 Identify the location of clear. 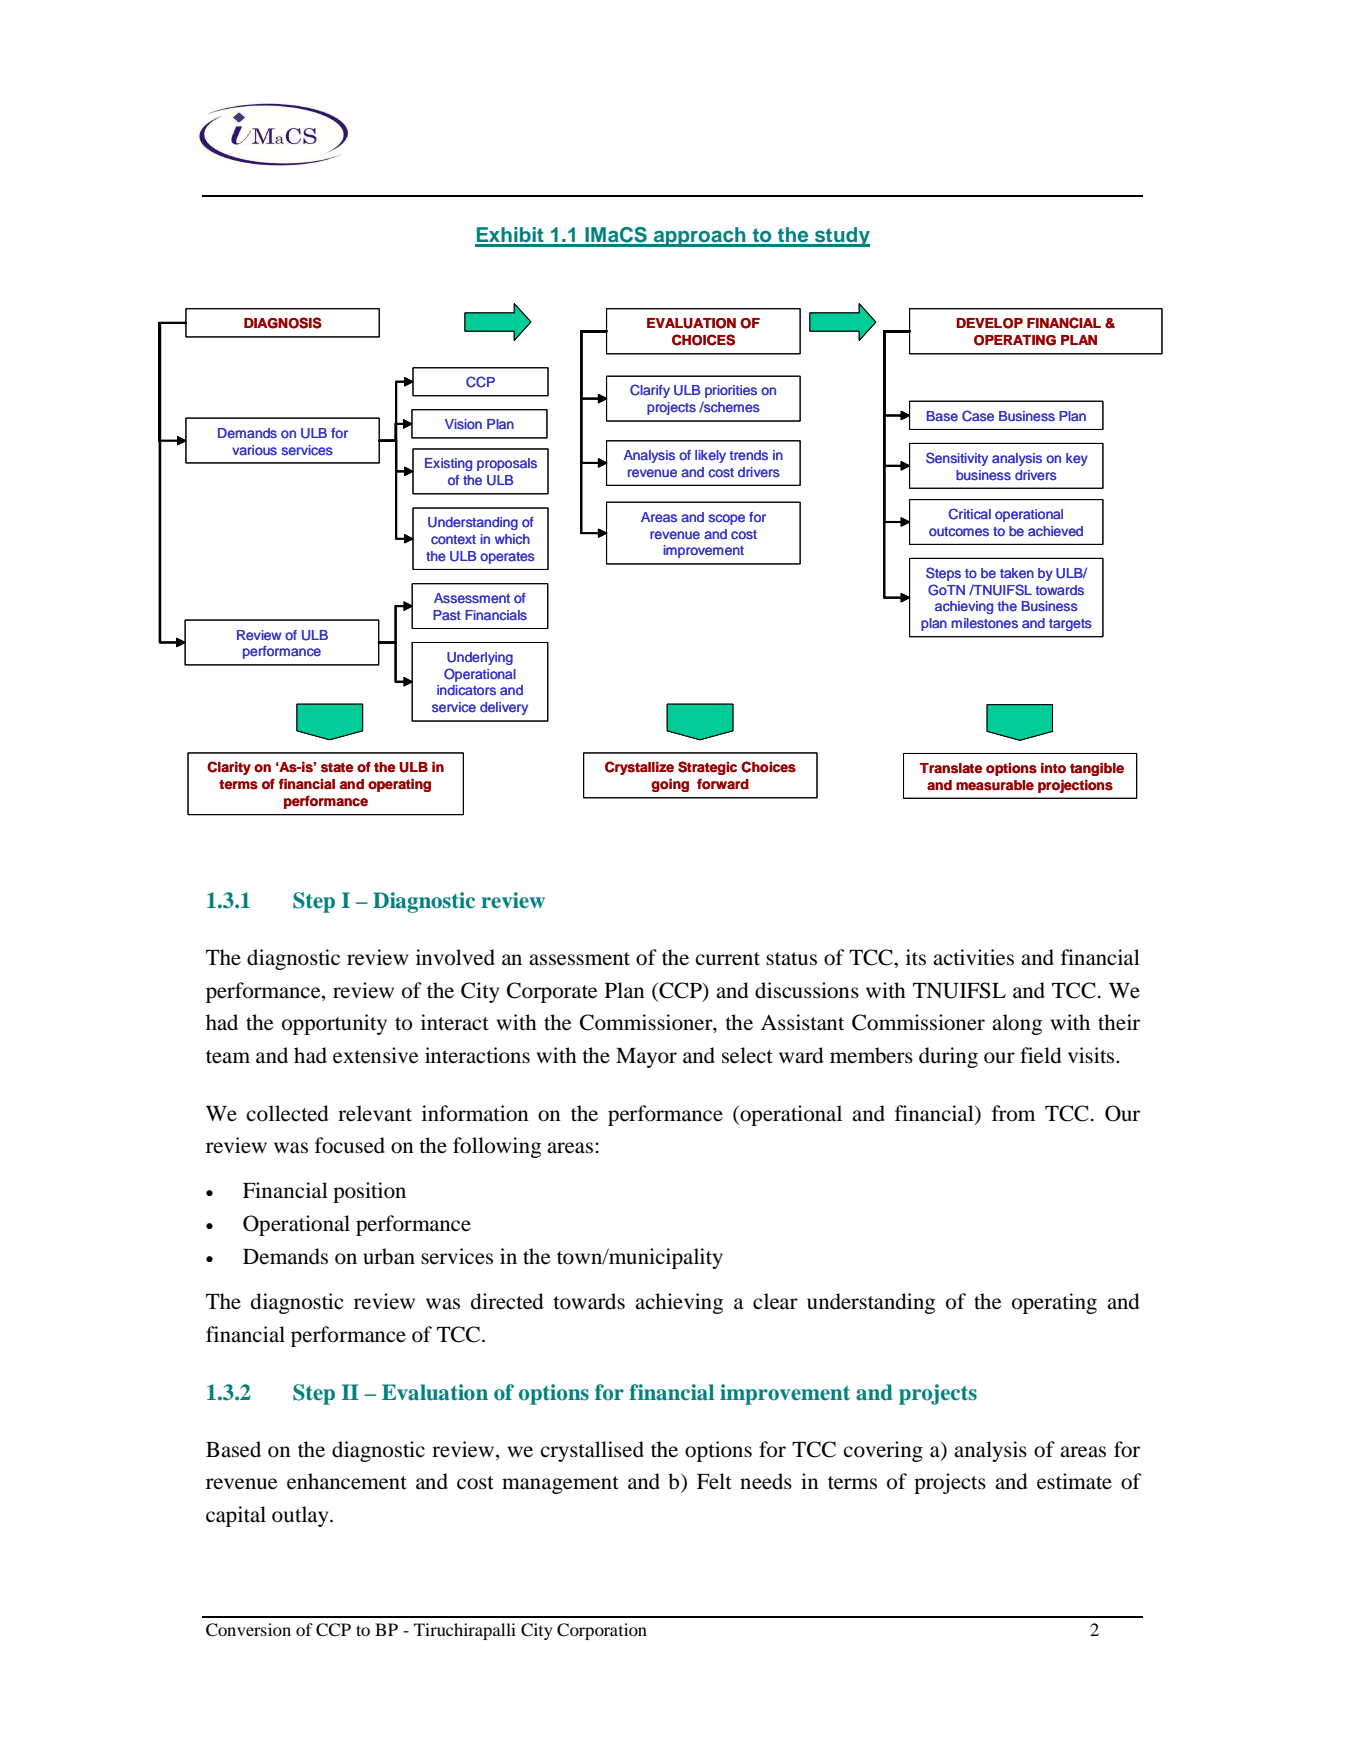
(775, 1301).
